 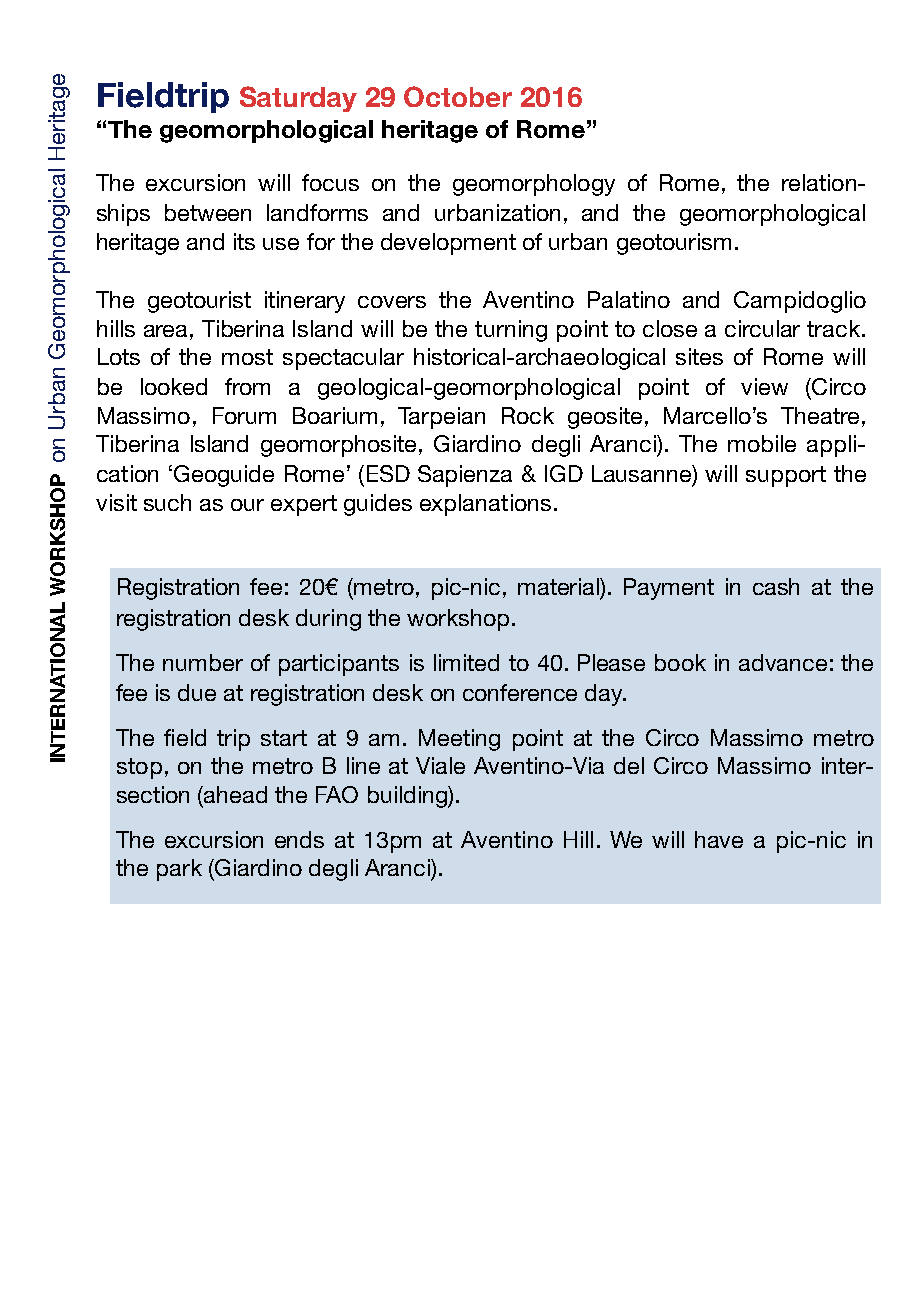 What do you see at coordinates (167, 502) in the document?
I see `such` at bounding box center [167, 502].
